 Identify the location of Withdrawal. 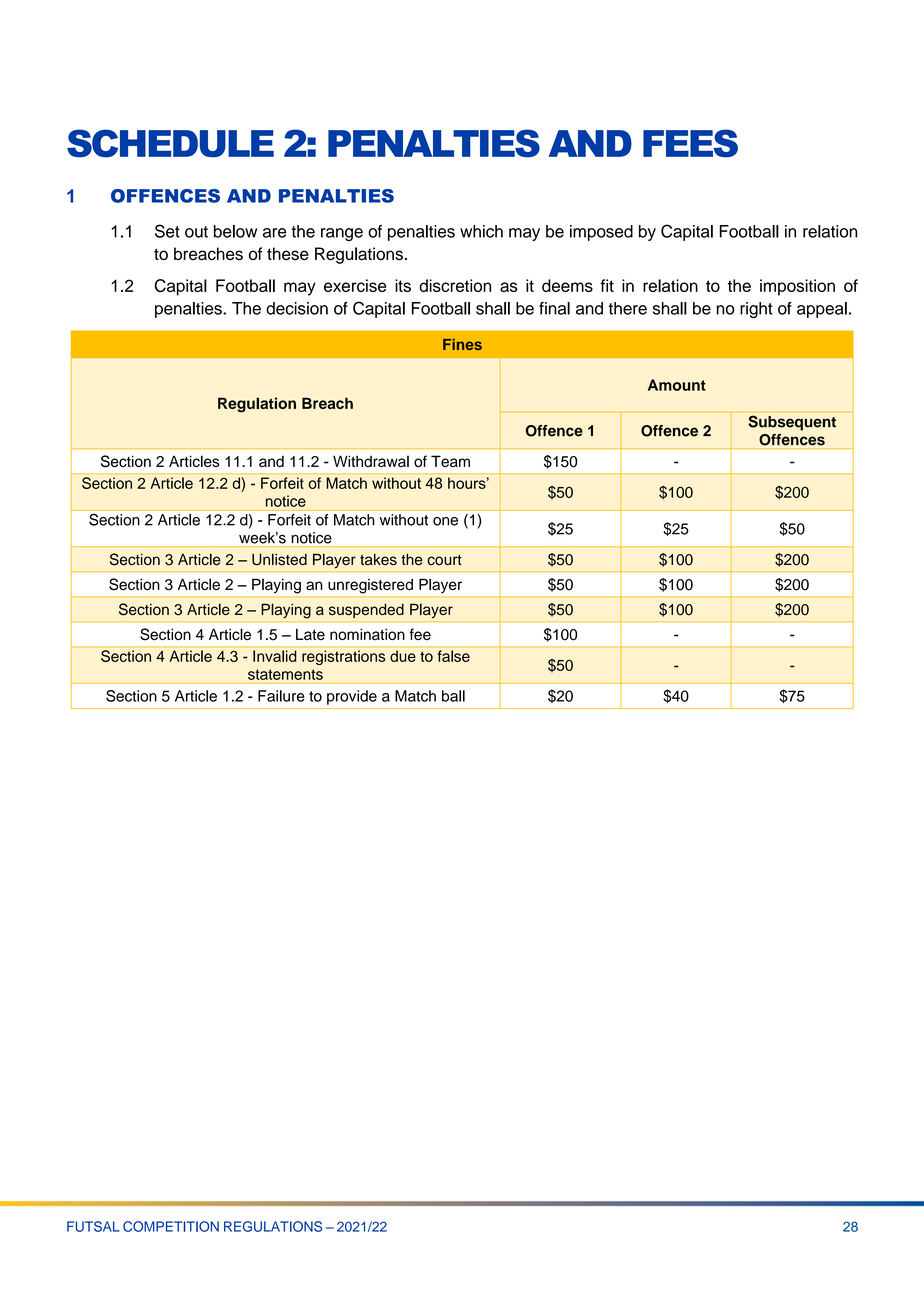
(371, 461).
